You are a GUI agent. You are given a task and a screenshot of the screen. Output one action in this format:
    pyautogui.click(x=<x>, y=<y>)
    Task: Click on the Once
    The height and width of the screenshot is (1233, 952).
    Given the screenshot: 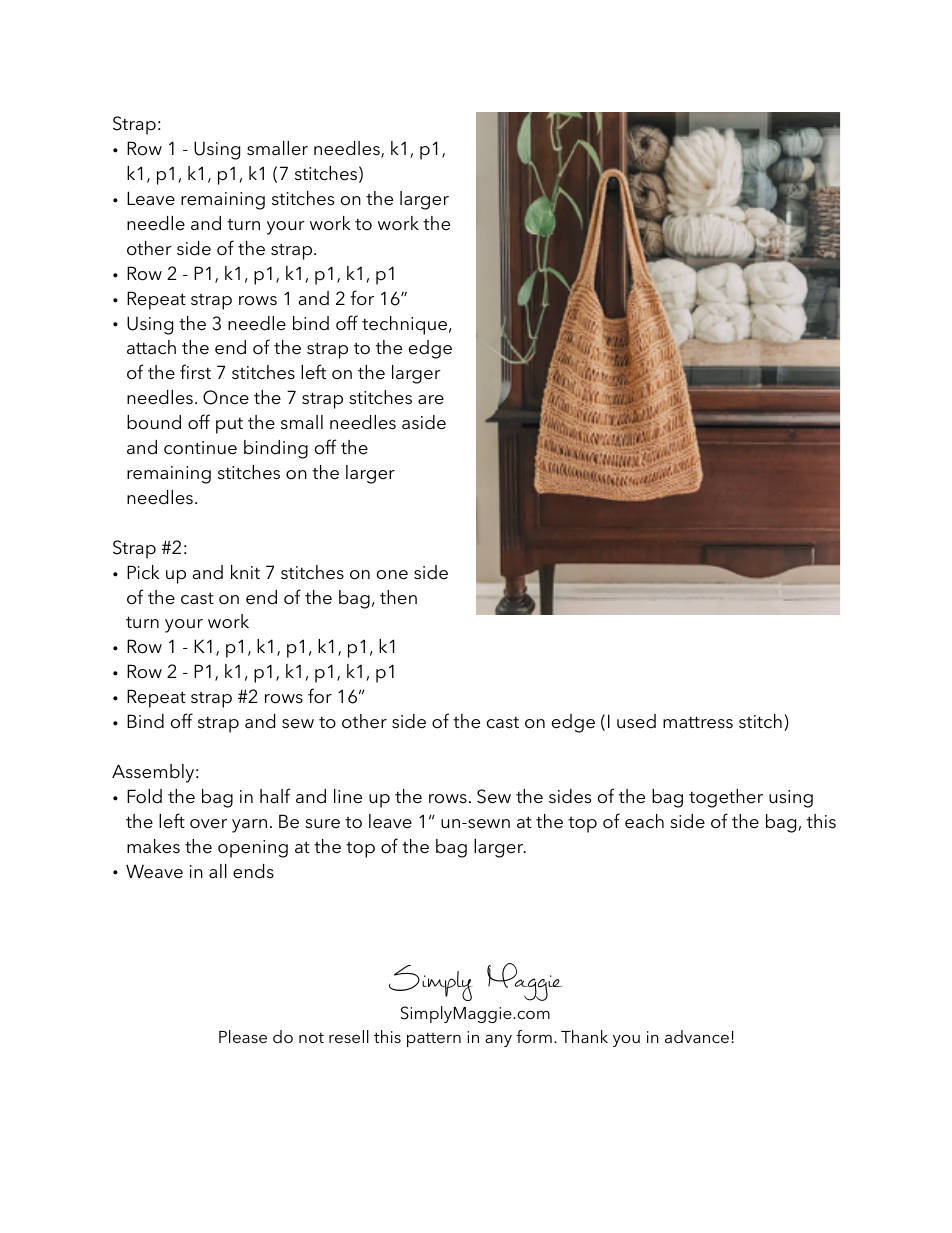 What is the action you would take?
    pyautogui.click(x=226, y=397)
